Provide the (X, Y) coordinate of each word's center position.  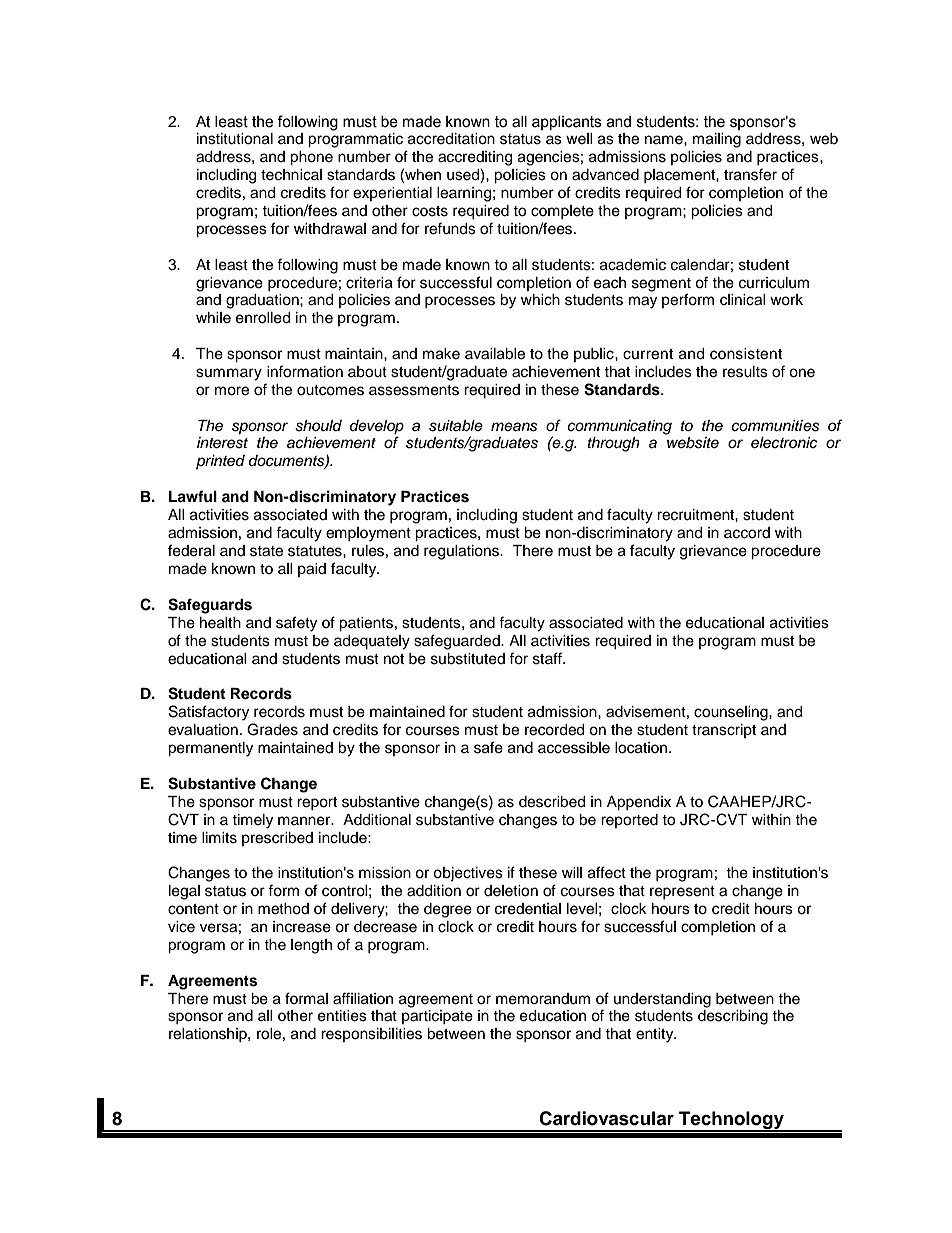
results (745, 372)
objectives (468, 874)
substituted (468, 659)
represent (682, 892)
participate (437, 1017)
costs (430, 211)
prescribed (277, 839)
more (232, 391)
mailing (717, 140)
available (495, 354)
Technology (731, 1121)
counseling (732, 713)
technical (291, 175)
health (220, 623)
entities (342, 1016)
